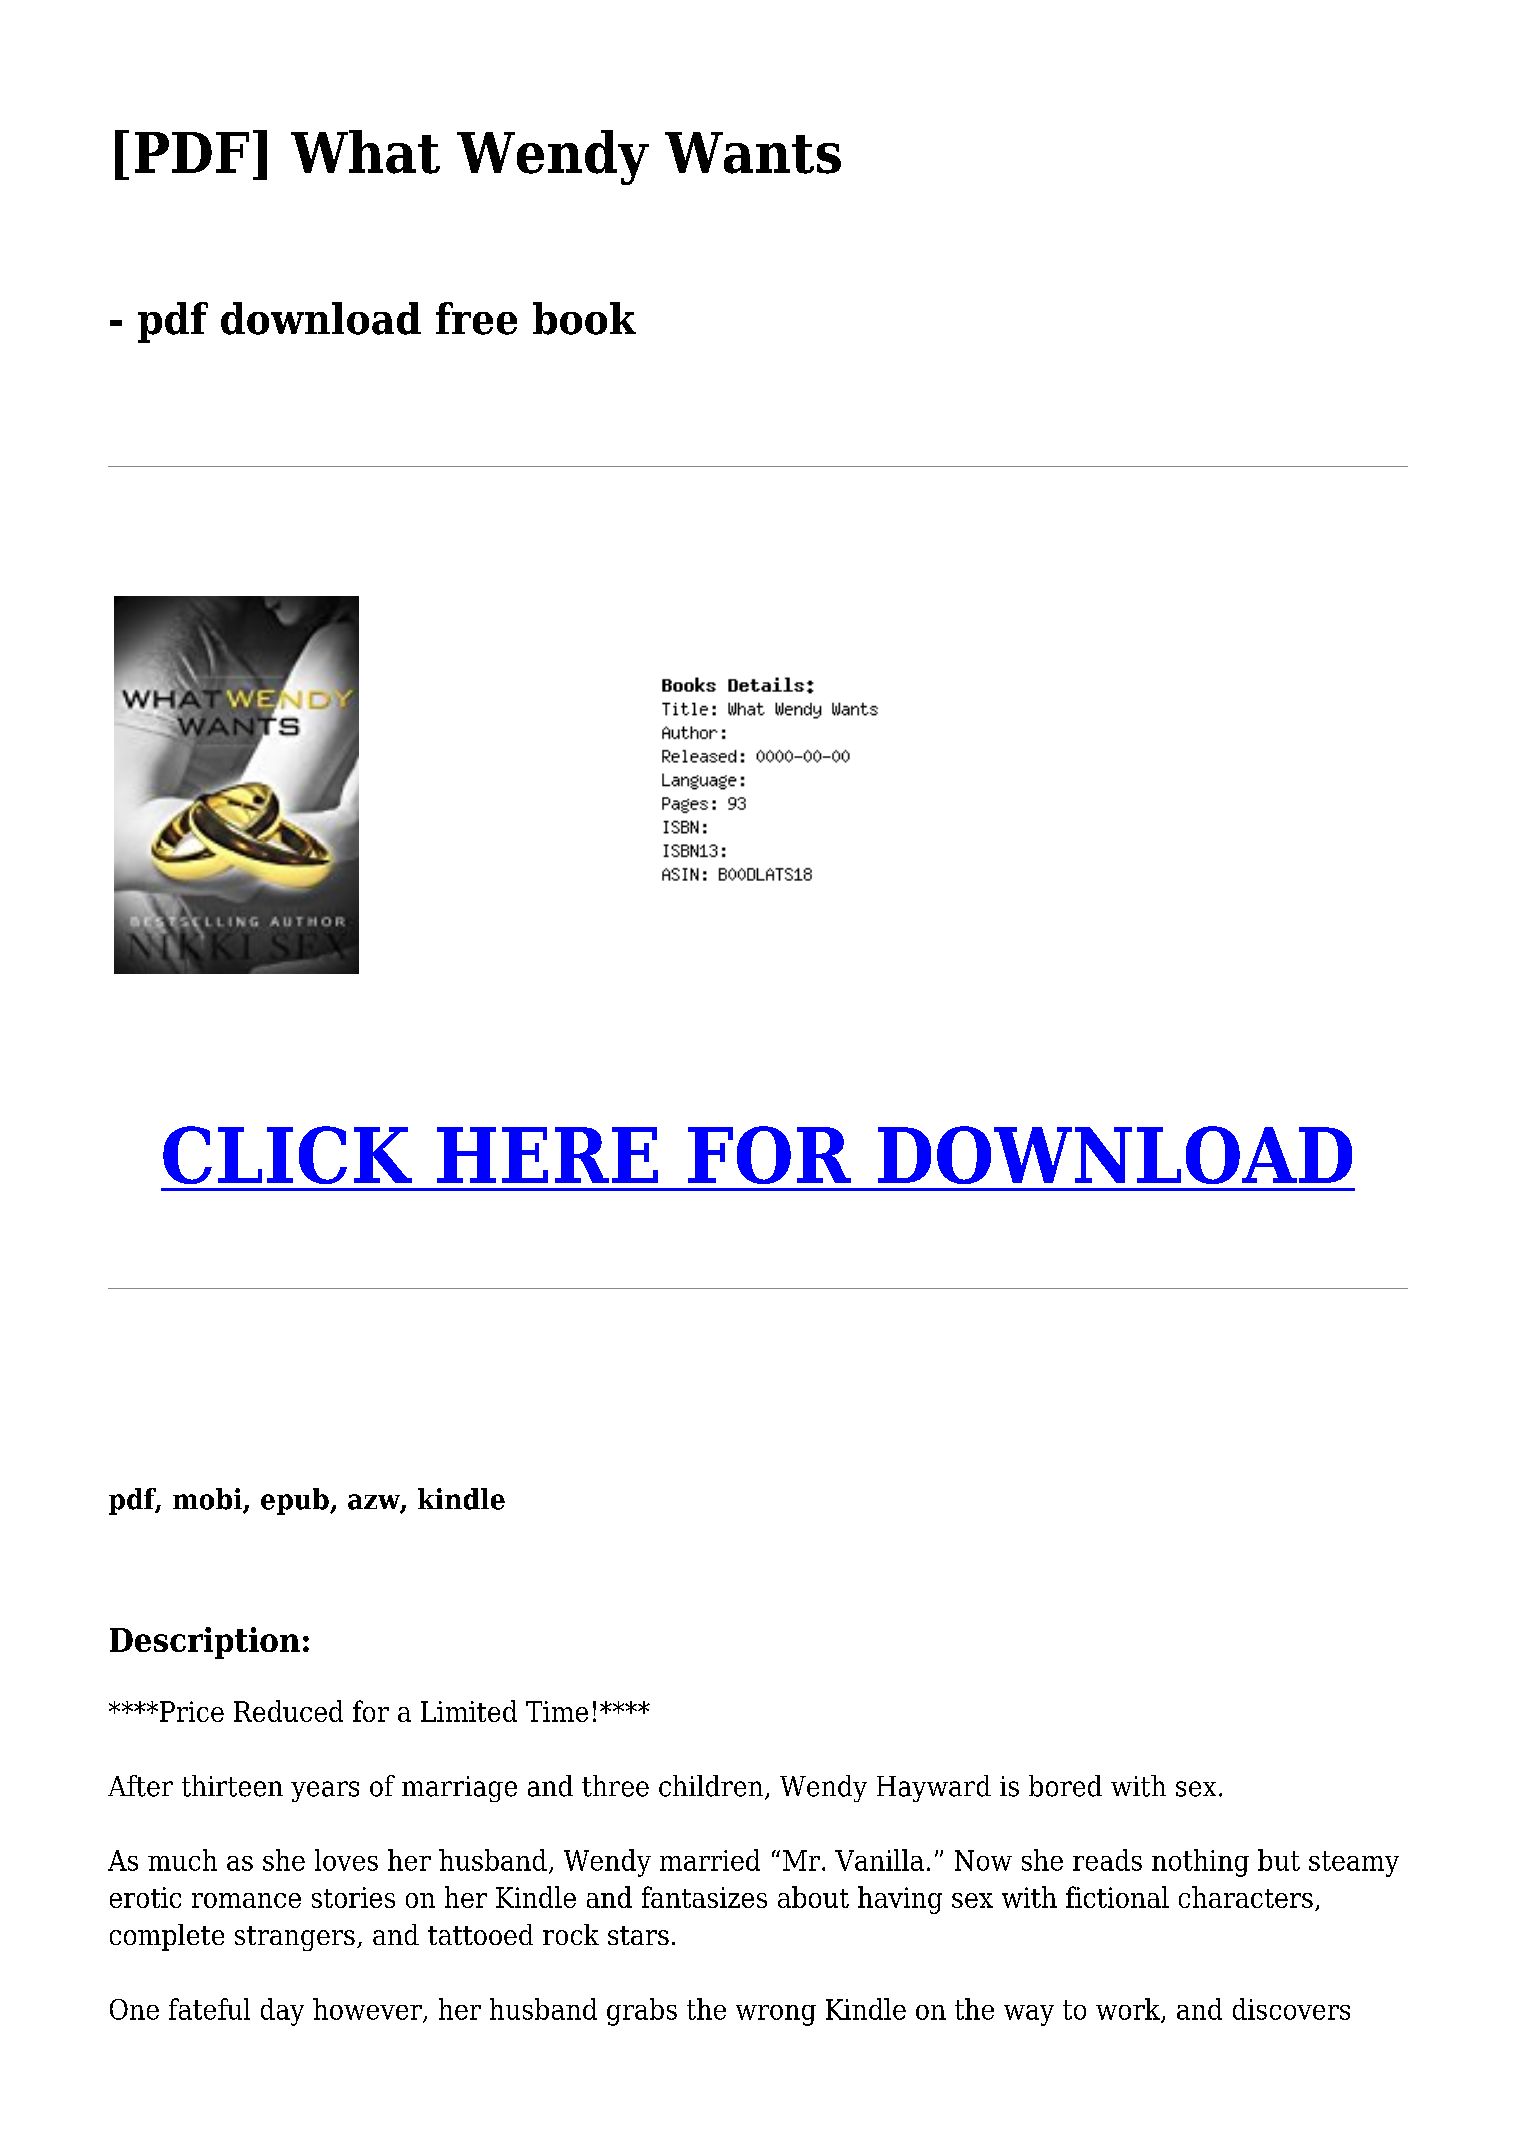  Describe the element at coordinates (288, 1711) in the screenshot. I see `Reduced` at that location.
